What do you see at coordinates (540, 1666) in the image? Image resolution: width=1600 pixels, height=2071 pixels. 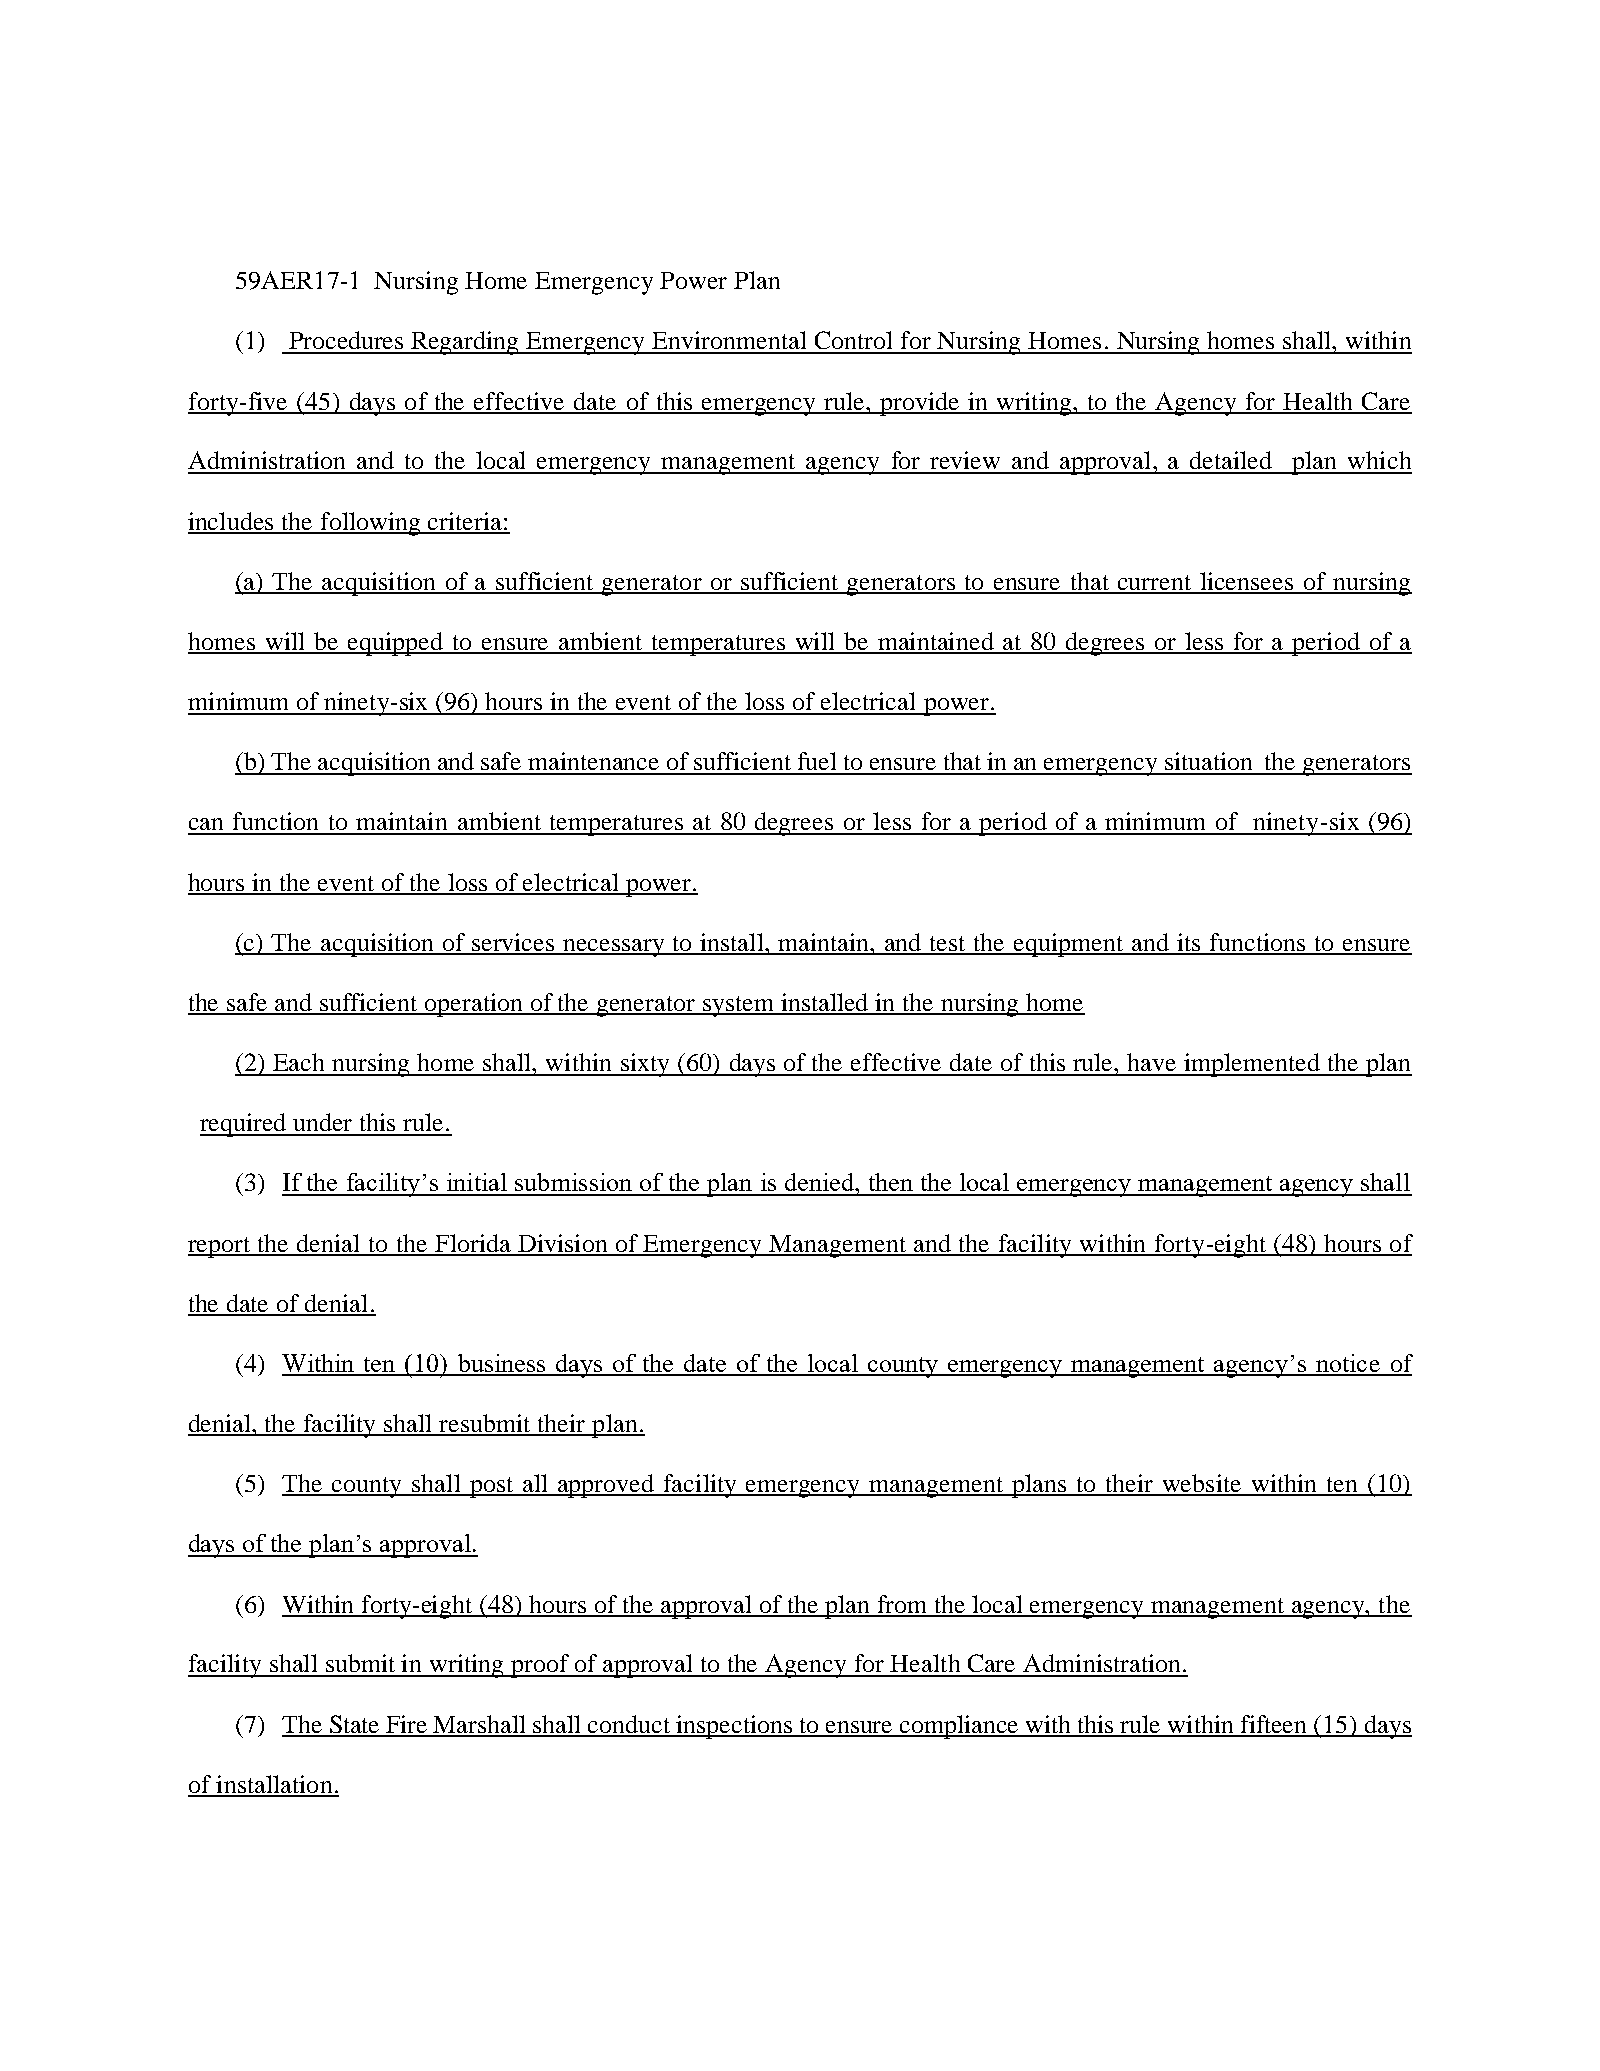 I see `proof` at bounding box center [540, 1666].
